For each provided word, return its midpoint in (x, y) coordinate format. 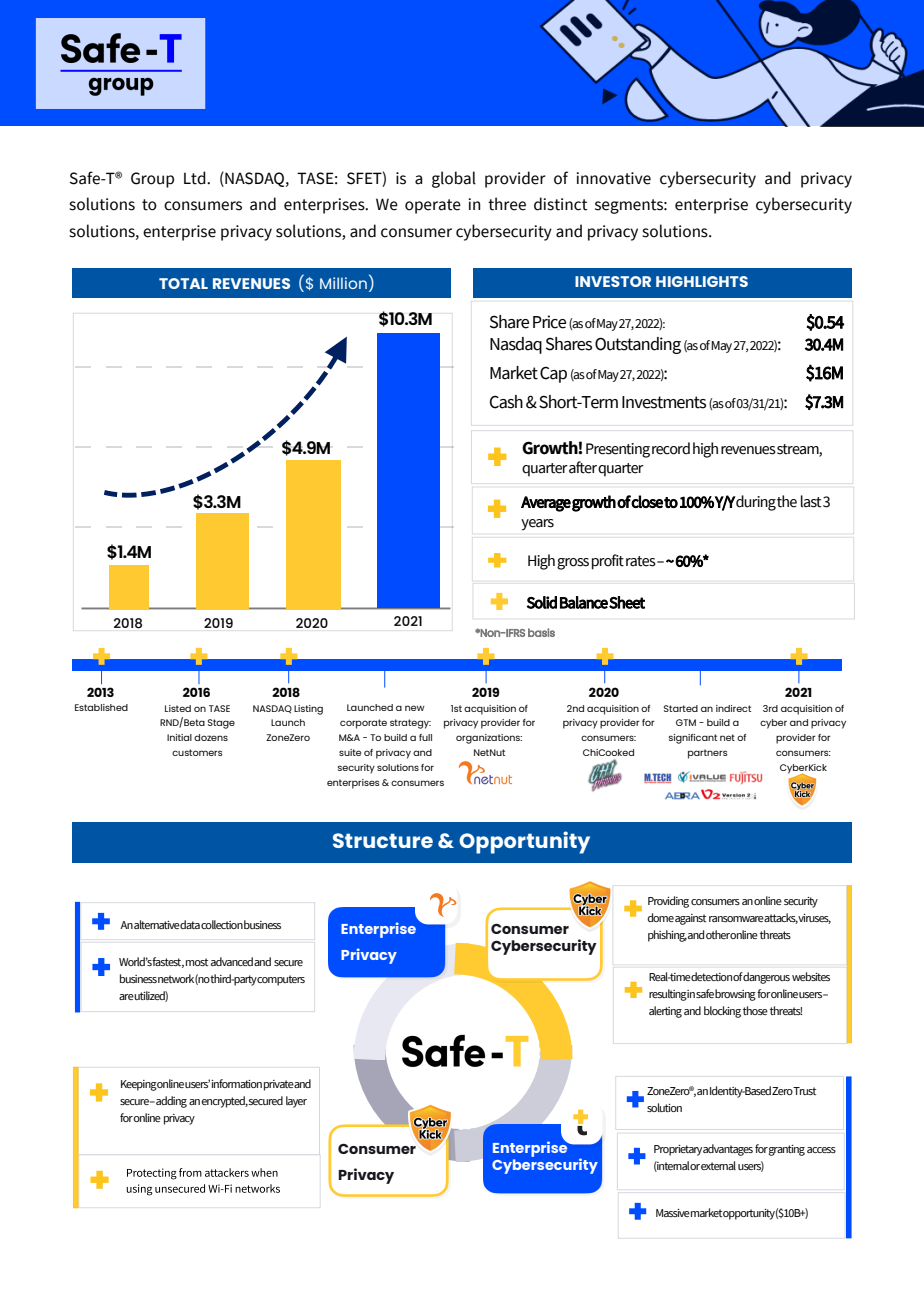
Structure (383, 840)
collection (222, 924)
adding (170, 1102)
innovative (613, 178)
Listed (178, 708)
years (537, 525)
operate (433, 206)
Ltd (196, 178)
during (755, 503)
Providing (668, 902)
